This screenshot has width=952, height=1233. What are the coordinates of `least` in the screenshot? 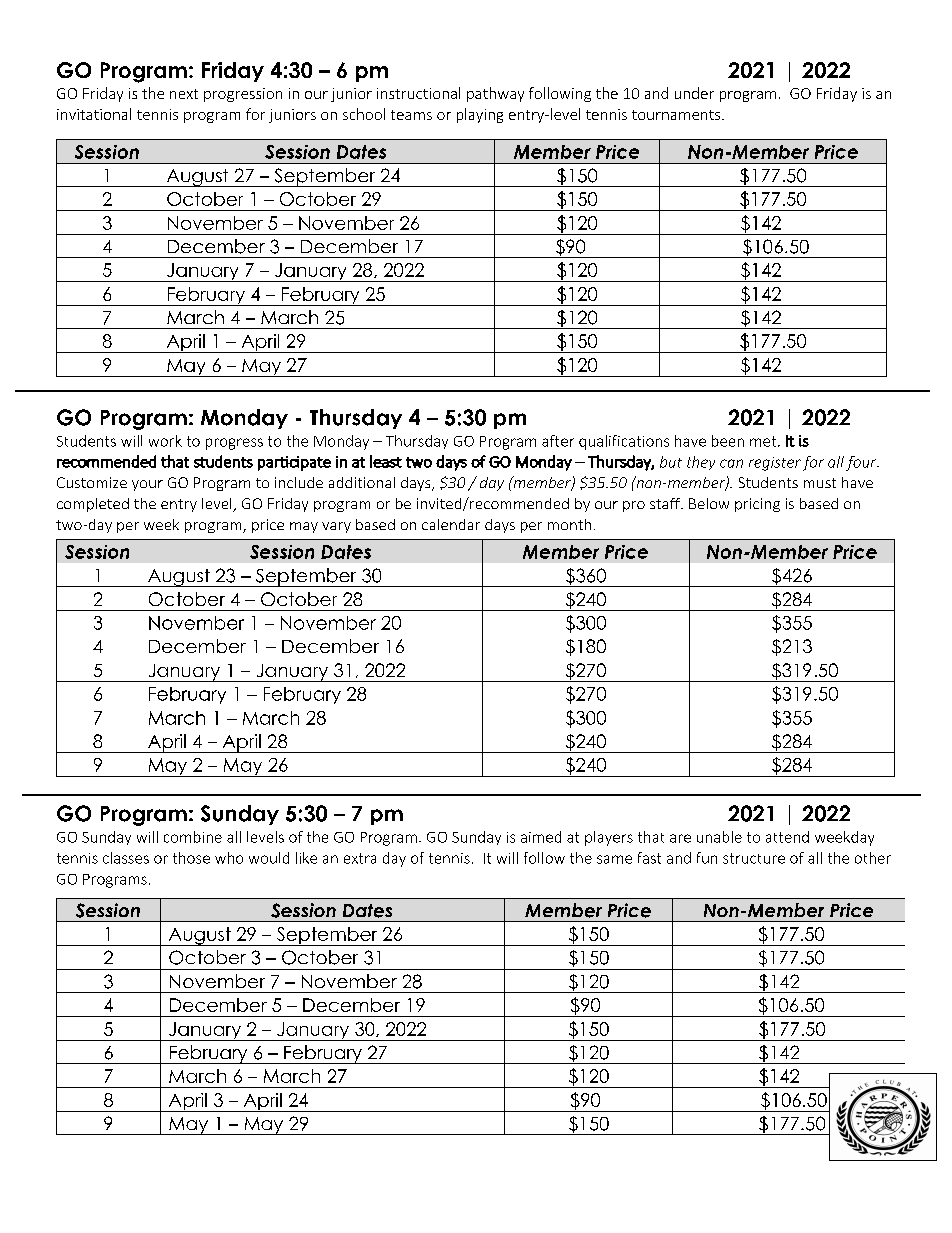 It's located at (386, 461).
